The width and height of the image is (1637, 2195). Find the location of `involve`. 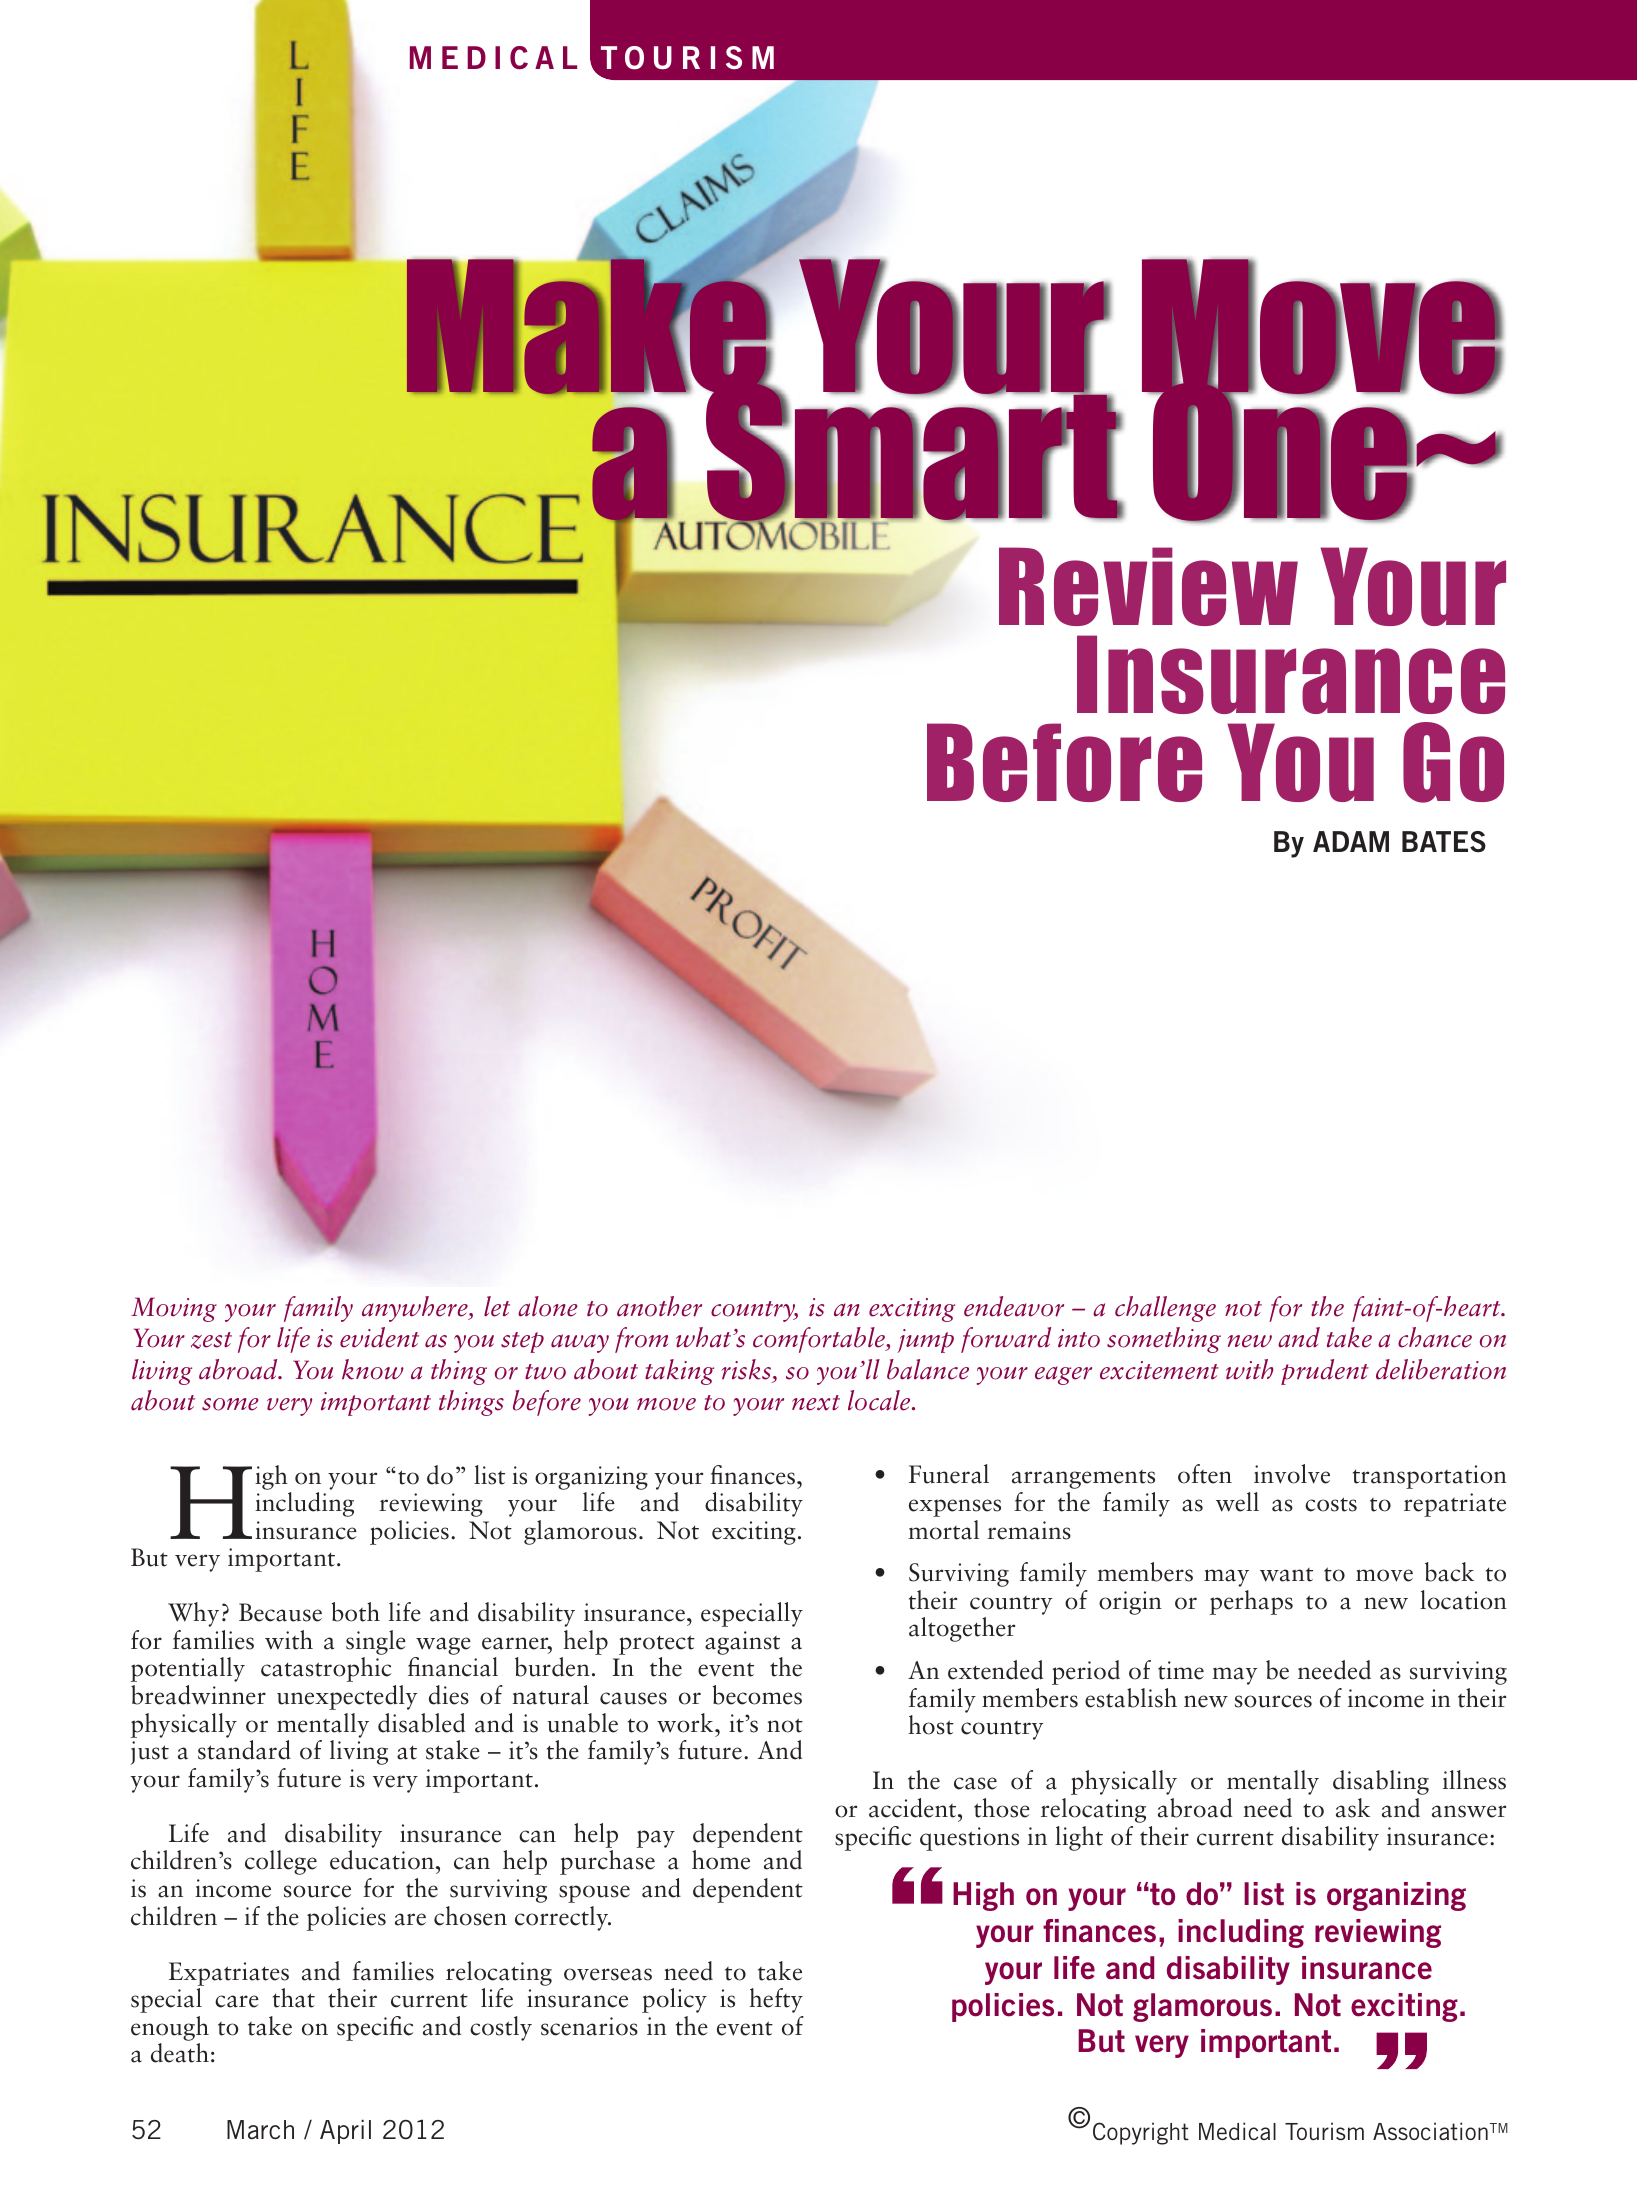

involve is located at coordinates (1292, 1474).
